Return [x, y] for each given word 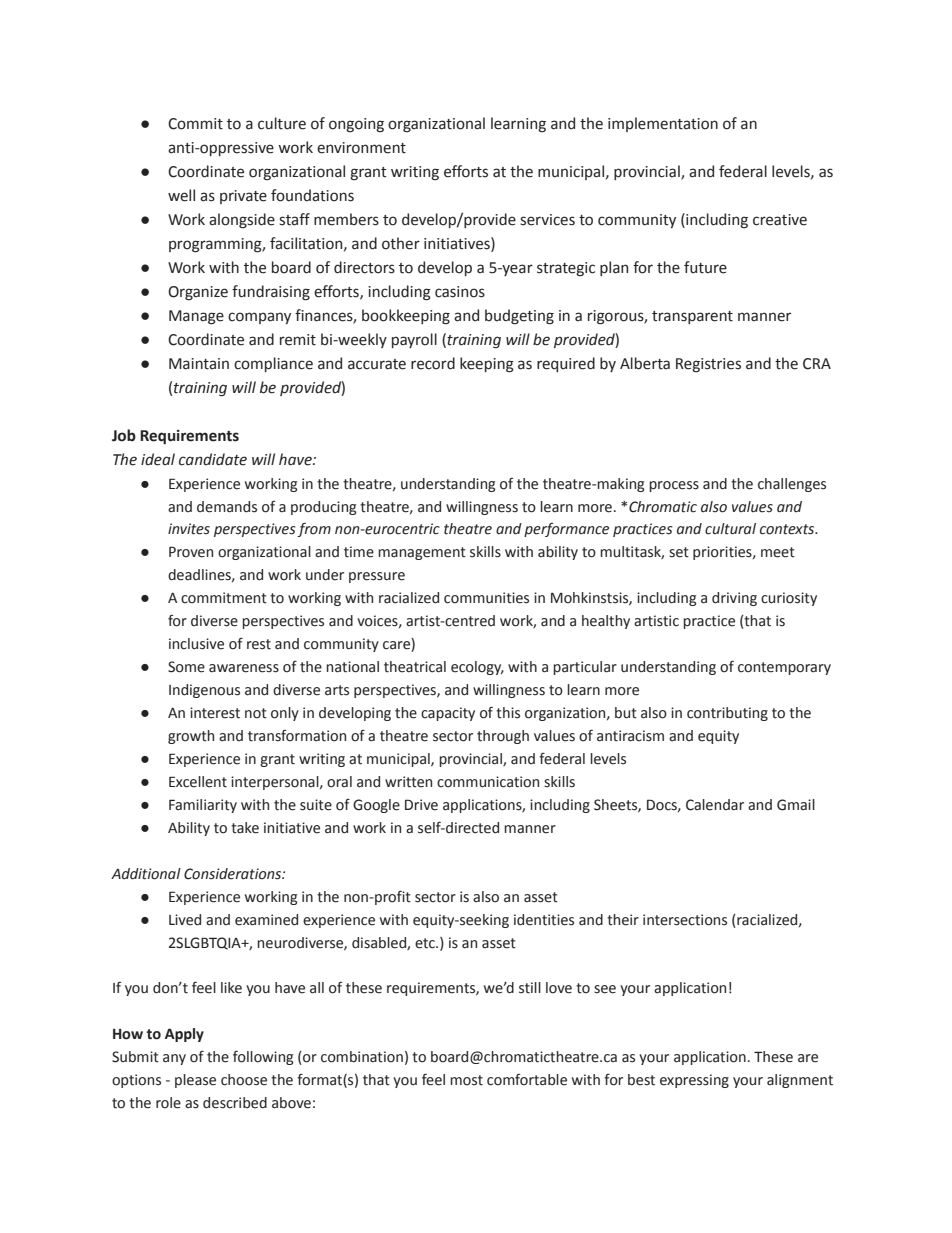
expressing [694, 1081]
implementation [663, 124]
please [195, 1081]
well [181, 195]
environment [361, 148]
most [466, 1080]
